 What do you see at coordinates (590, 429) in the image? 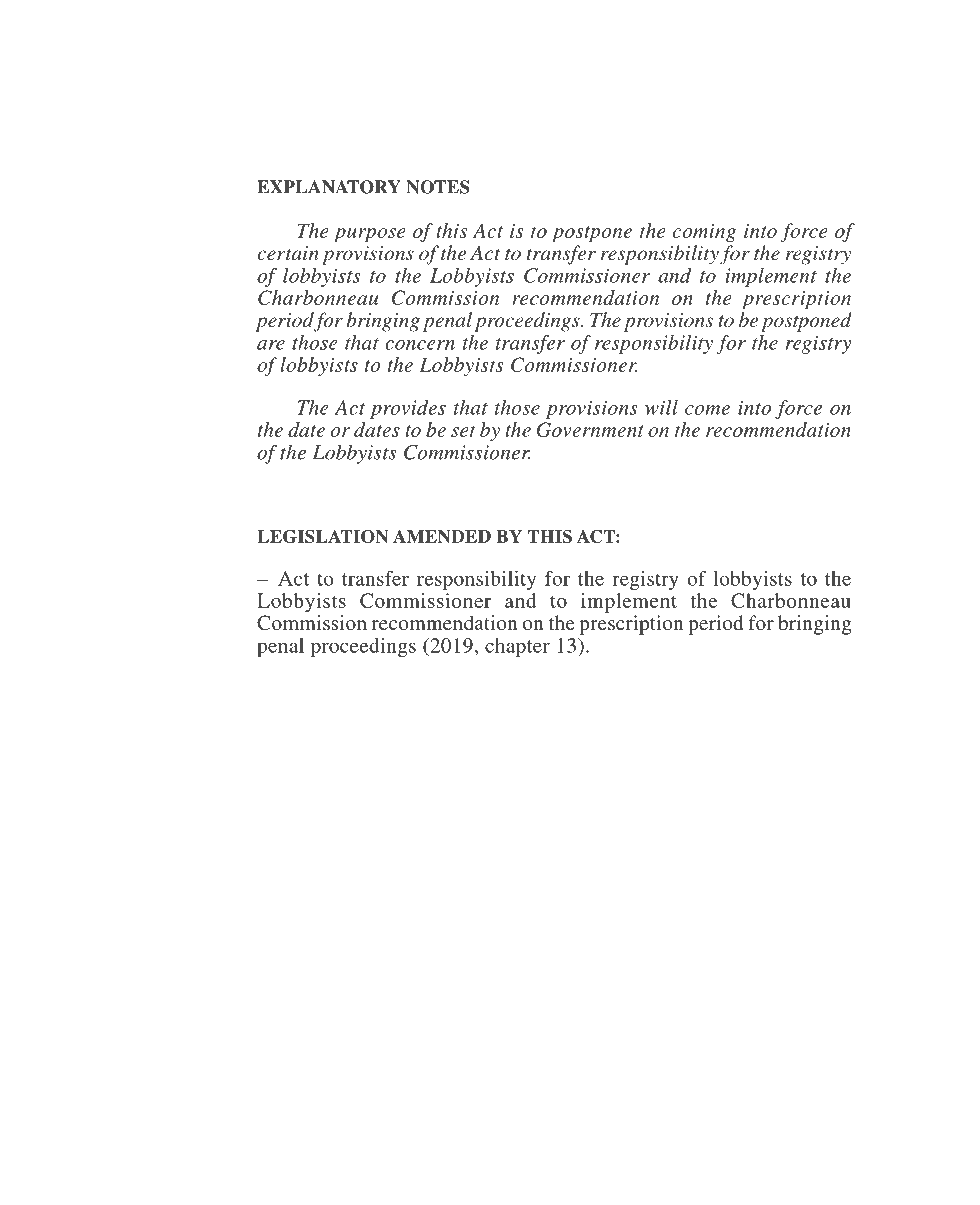
I see `Government` at bounding box center [590, 429].
